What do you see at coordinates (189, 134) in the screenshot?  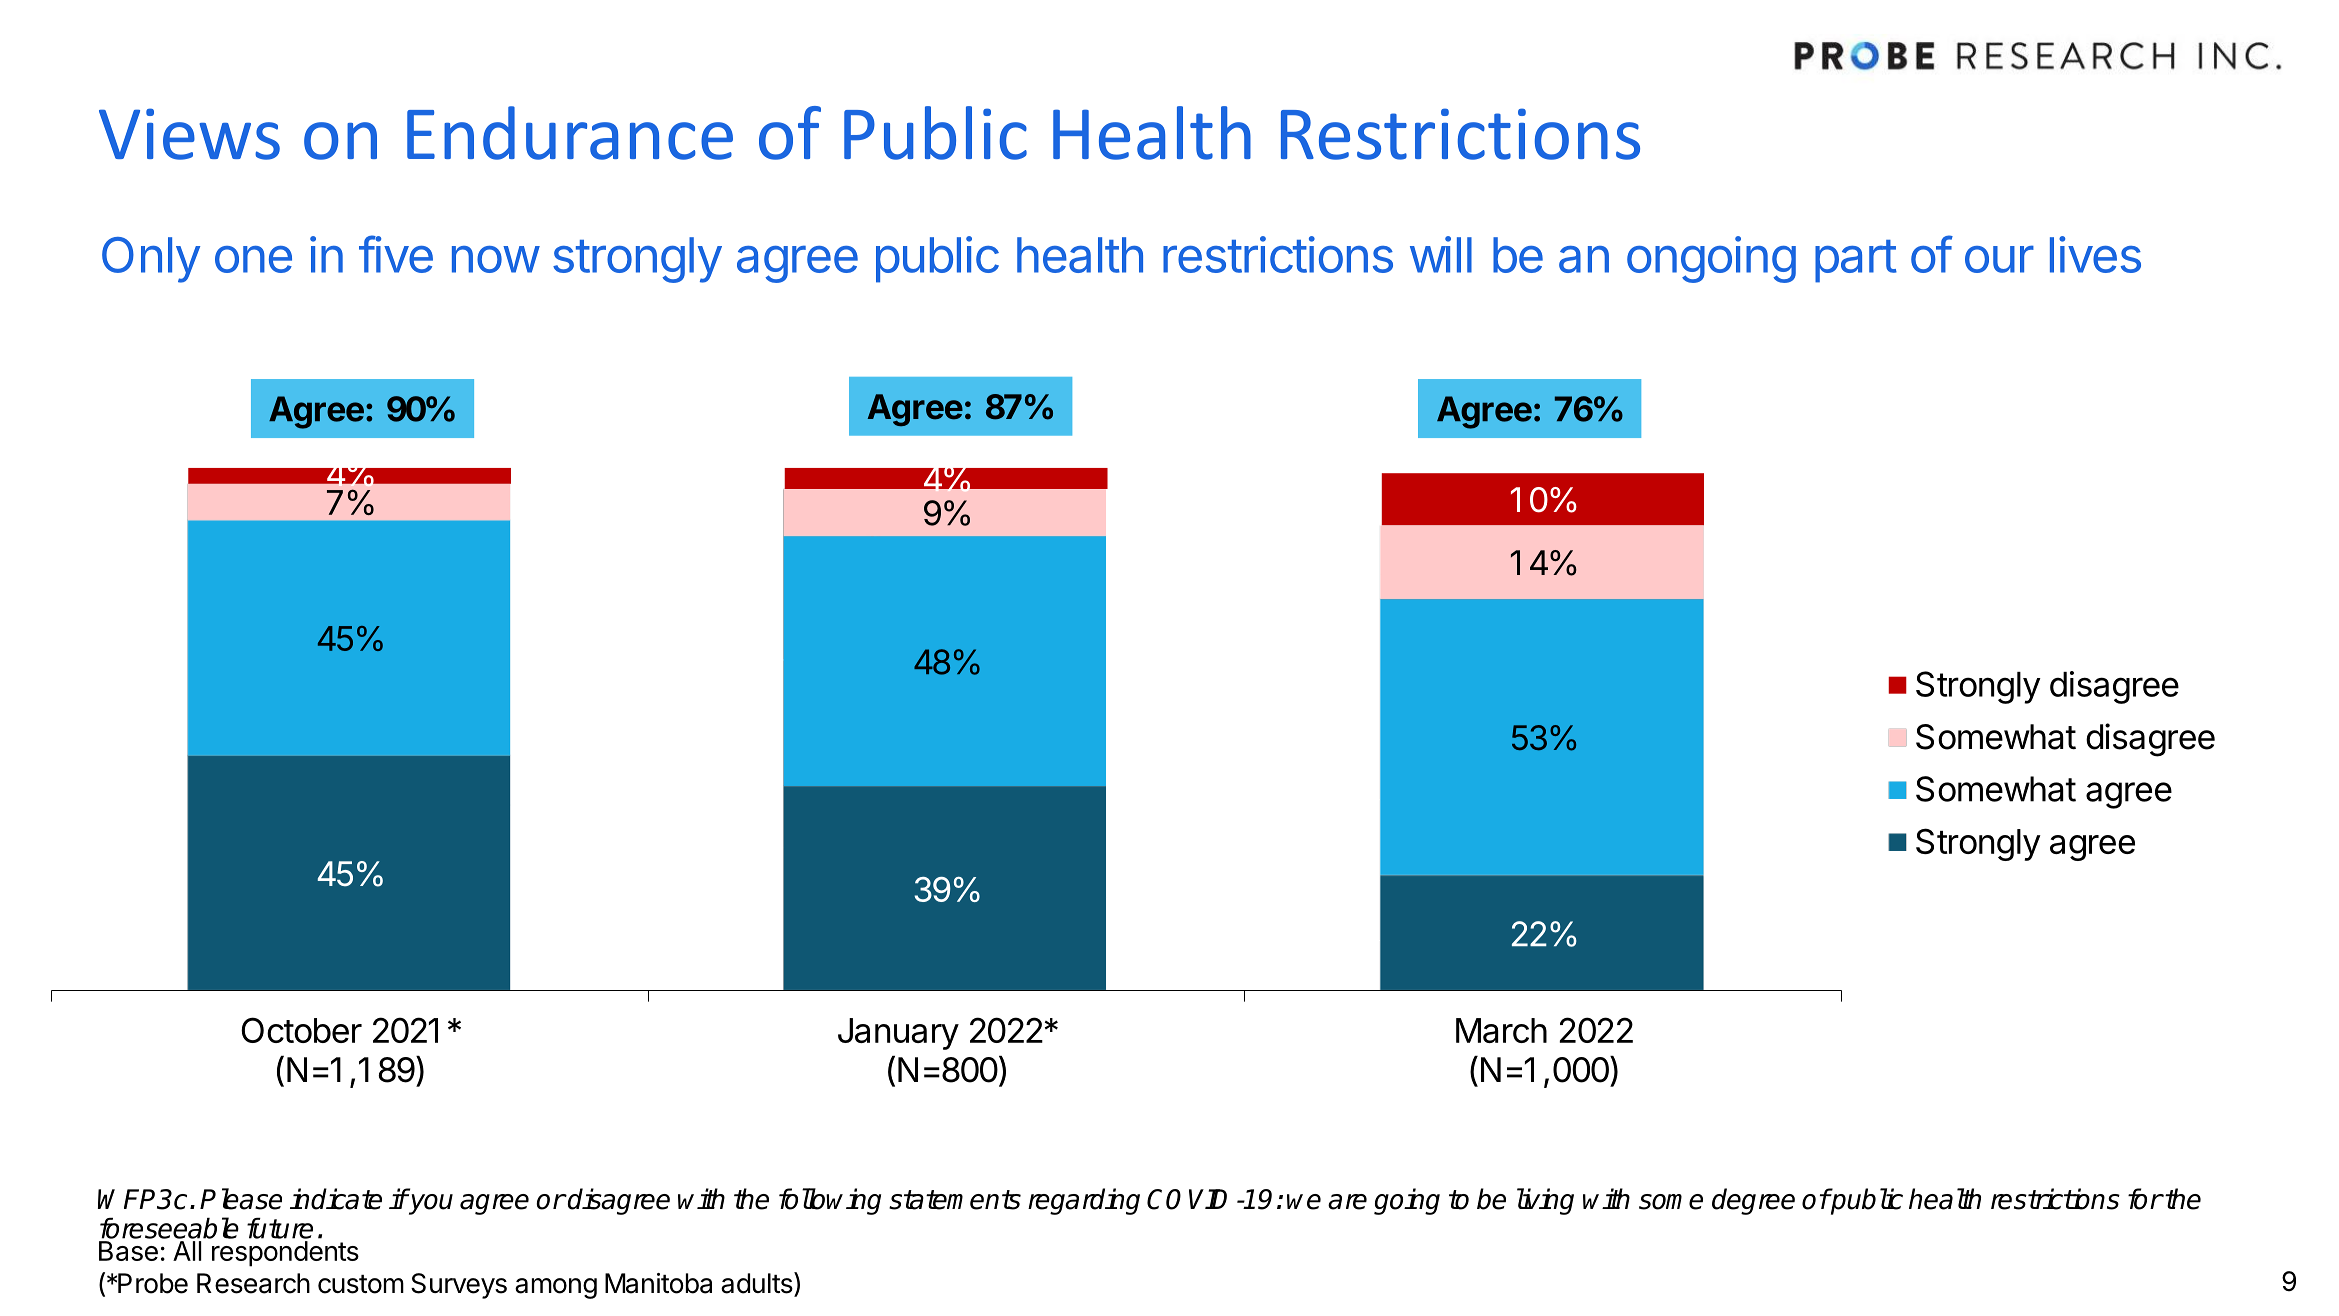 I see `Views` at bounding box center [189, 134].
